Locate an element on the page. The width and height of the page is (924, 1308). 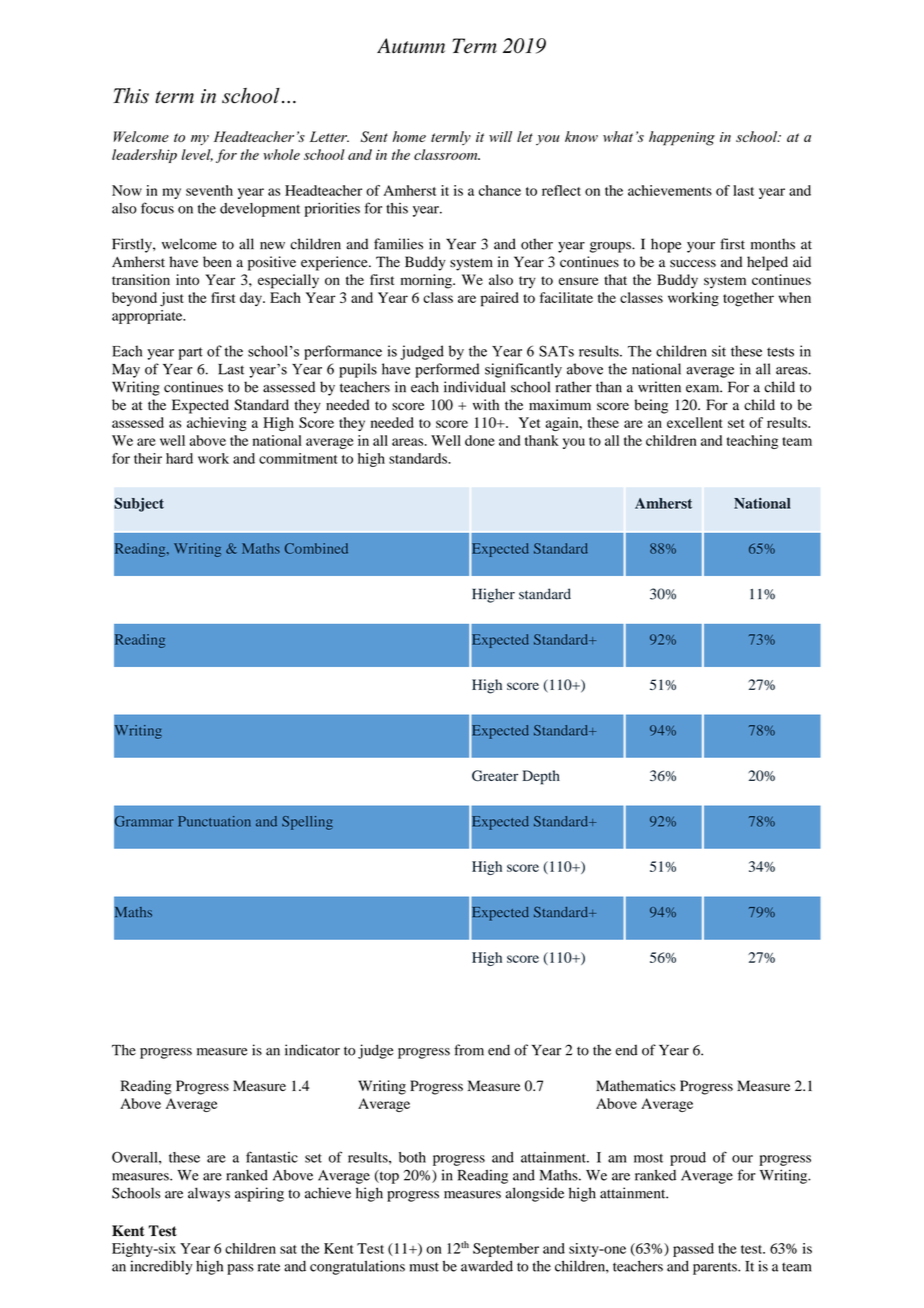
done is located at coordinates (480, 440).
